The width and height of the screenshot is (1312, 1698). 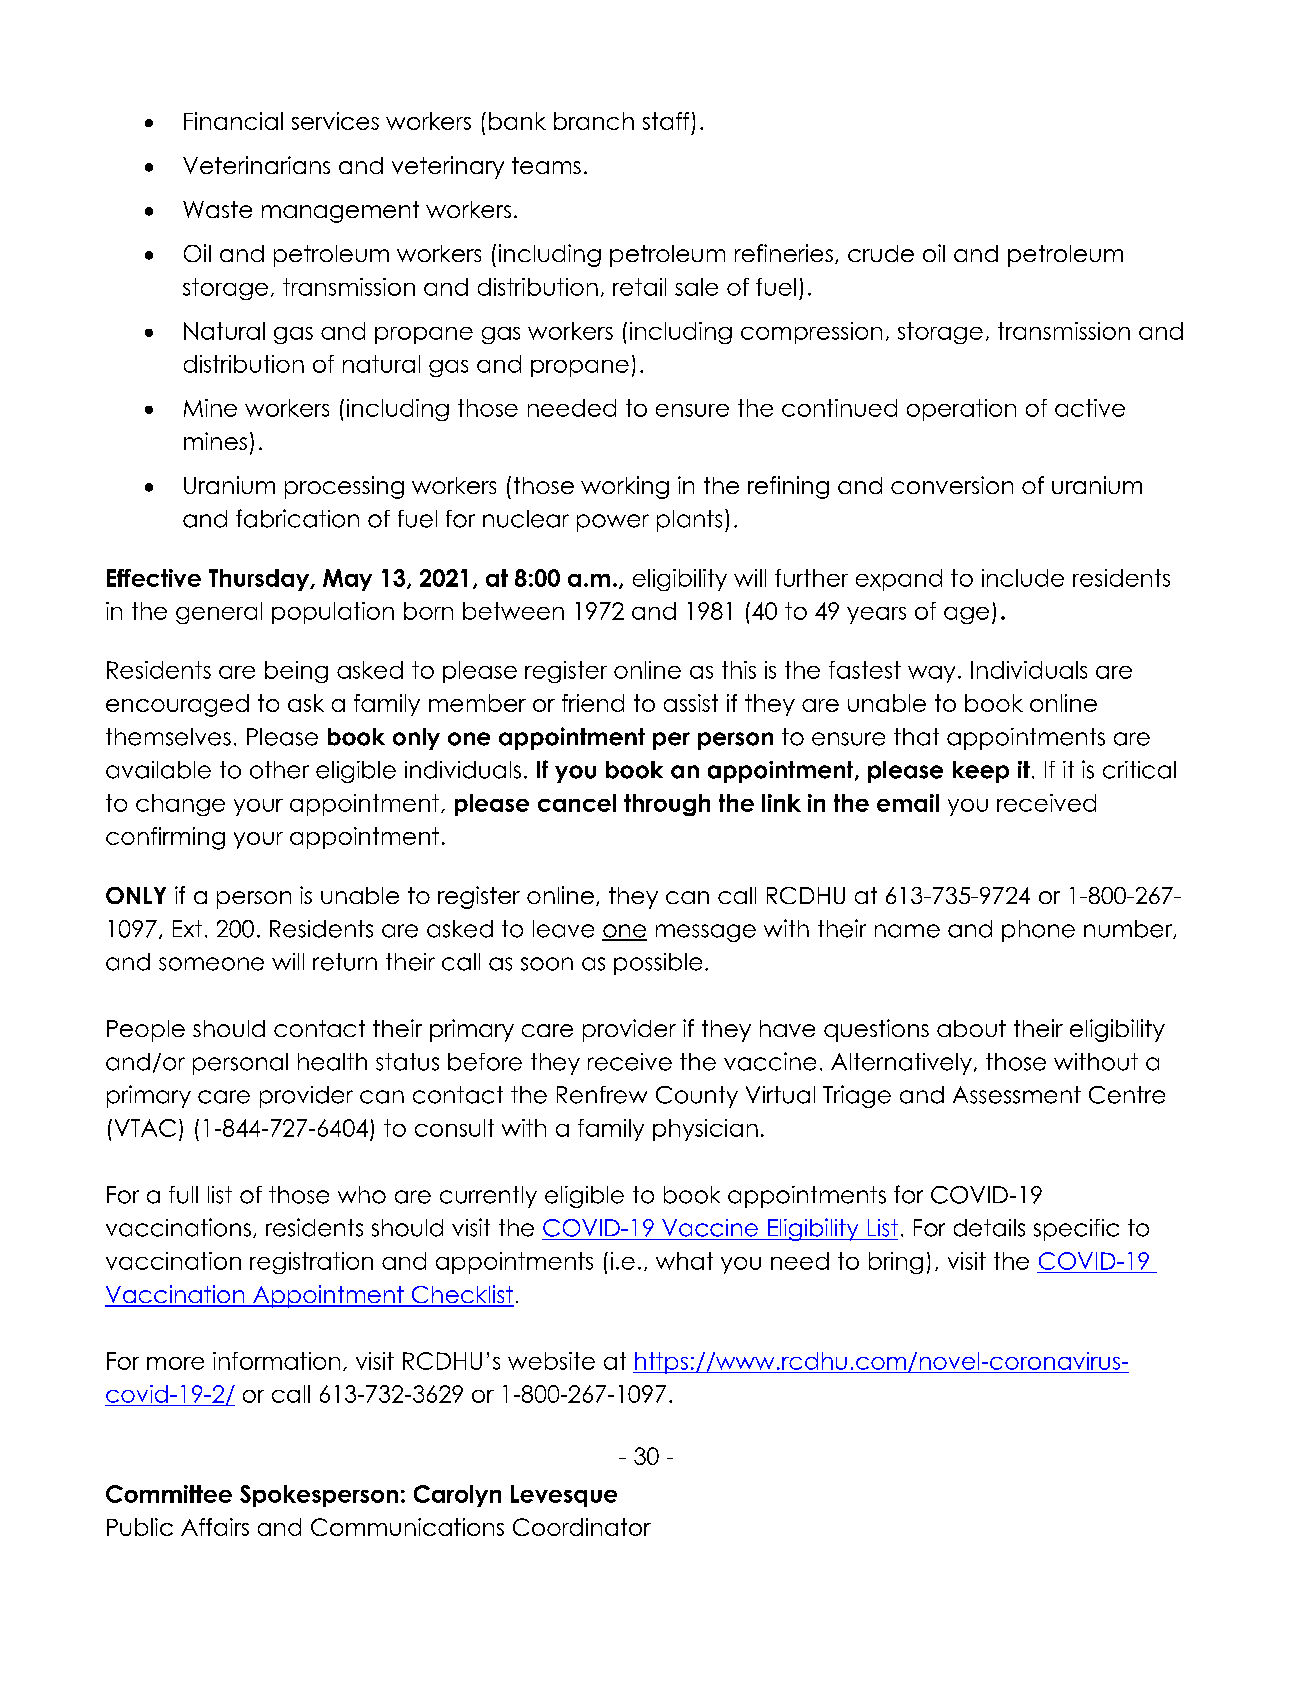 What do you see at coordinates (697, 1097) in the screenshot?
I see `County` at bounding box center [697, 1097].
